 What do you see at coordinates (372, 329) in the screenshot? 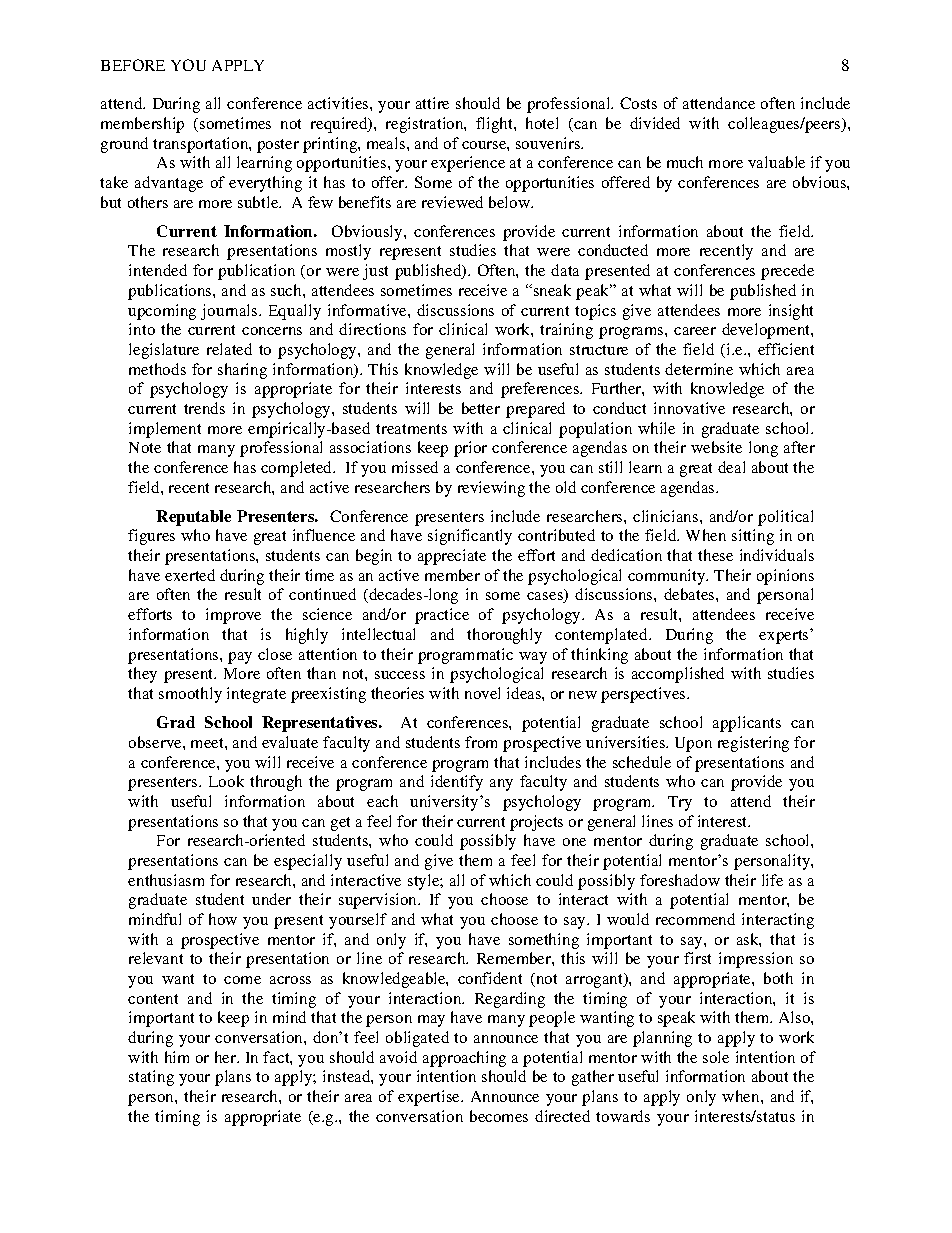
I see `directions` at bounding box center [372, 329].
